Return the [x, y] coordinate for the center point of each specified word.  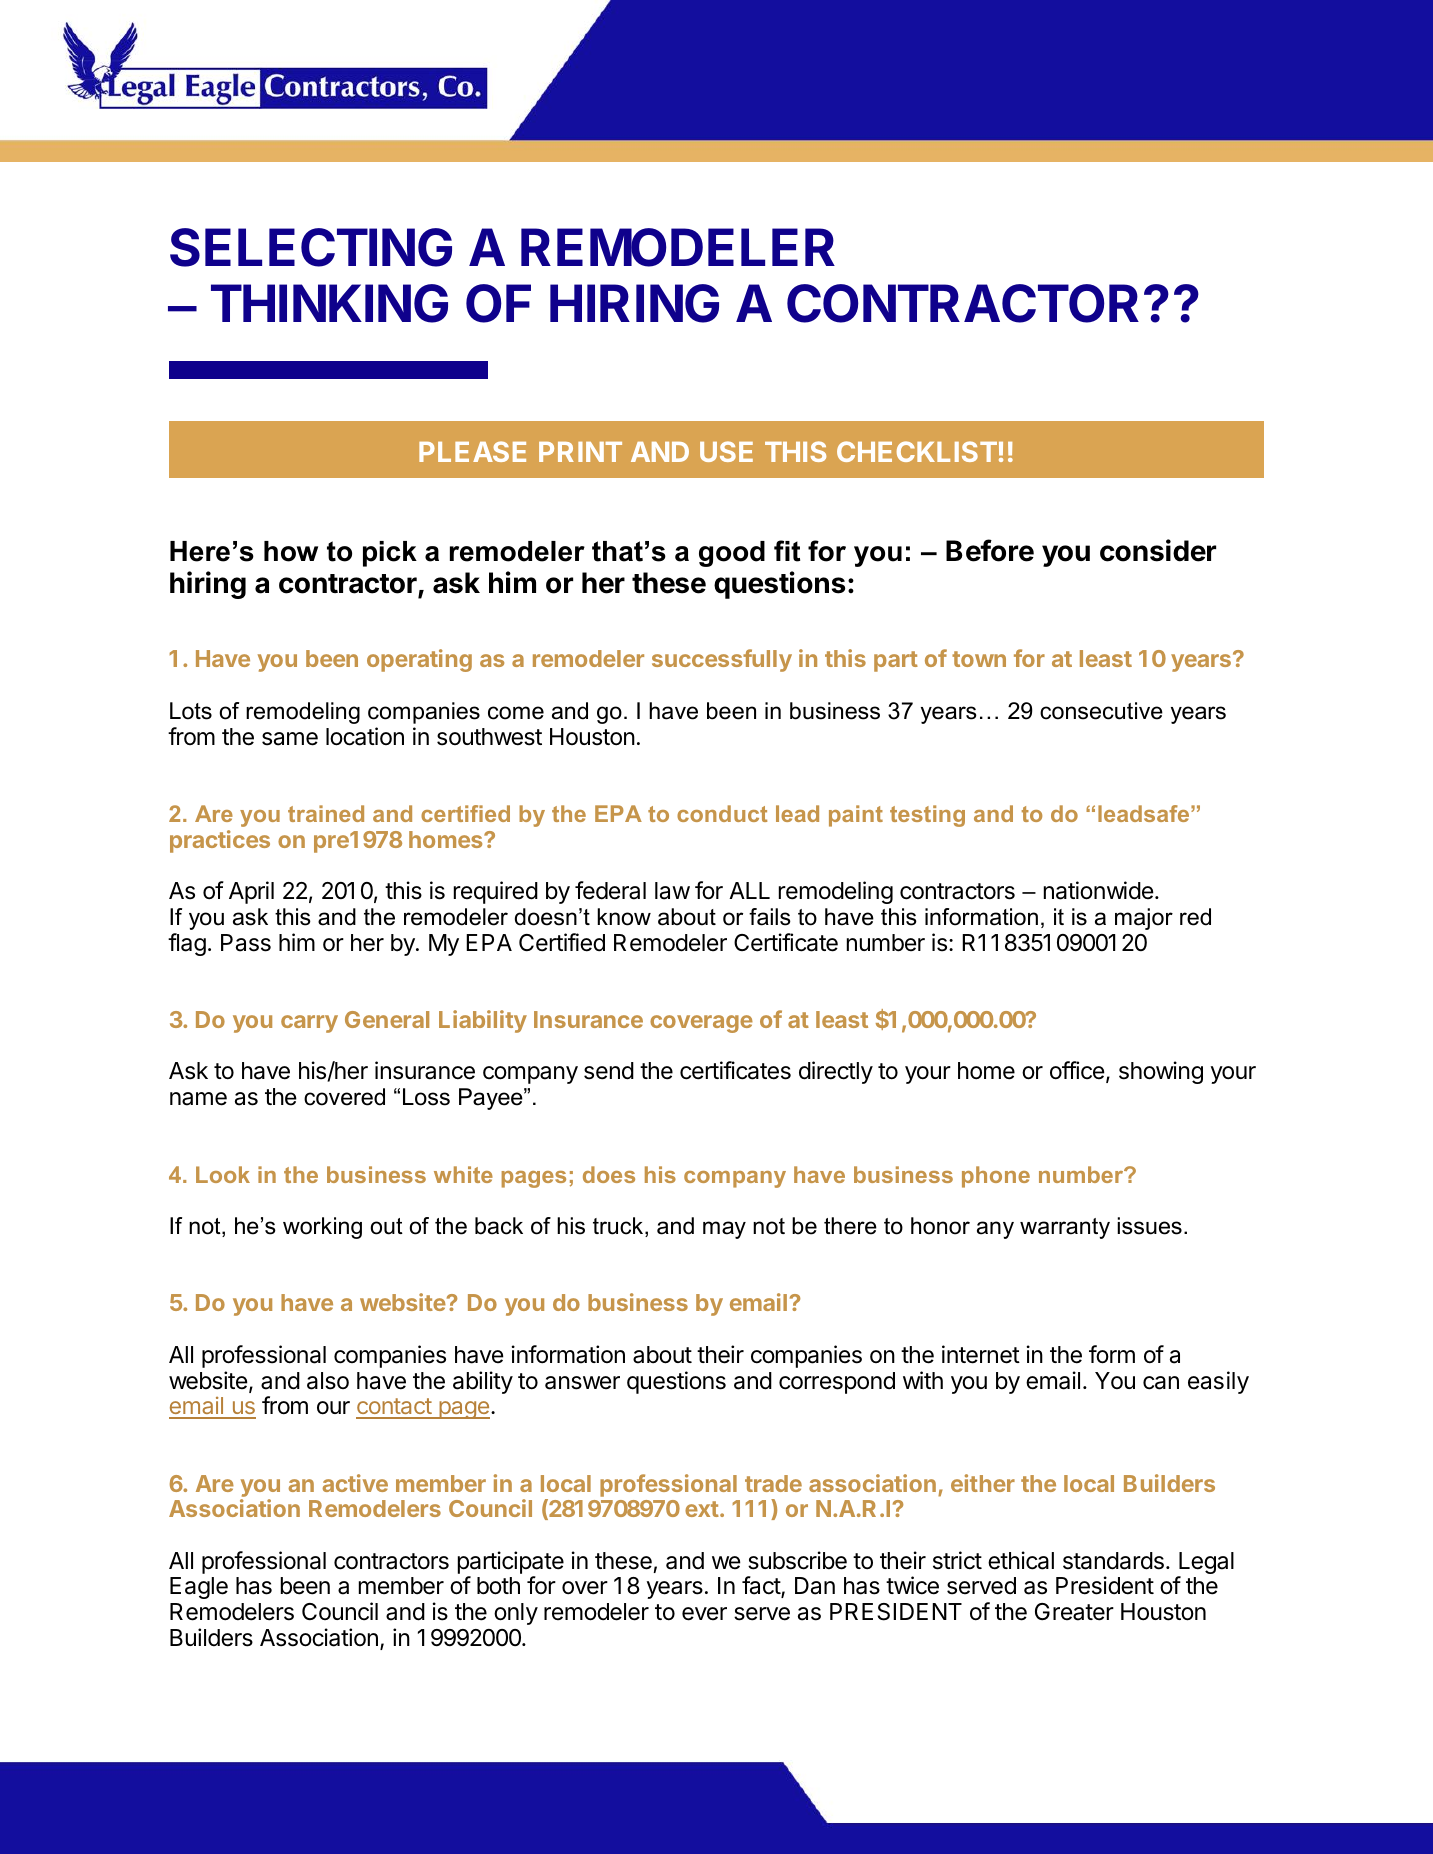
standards [1113, 1561]
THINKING [329, 303]
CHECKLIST [917, 451]
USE [726, 451]
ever [704, 1614]
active [355, 1483]
